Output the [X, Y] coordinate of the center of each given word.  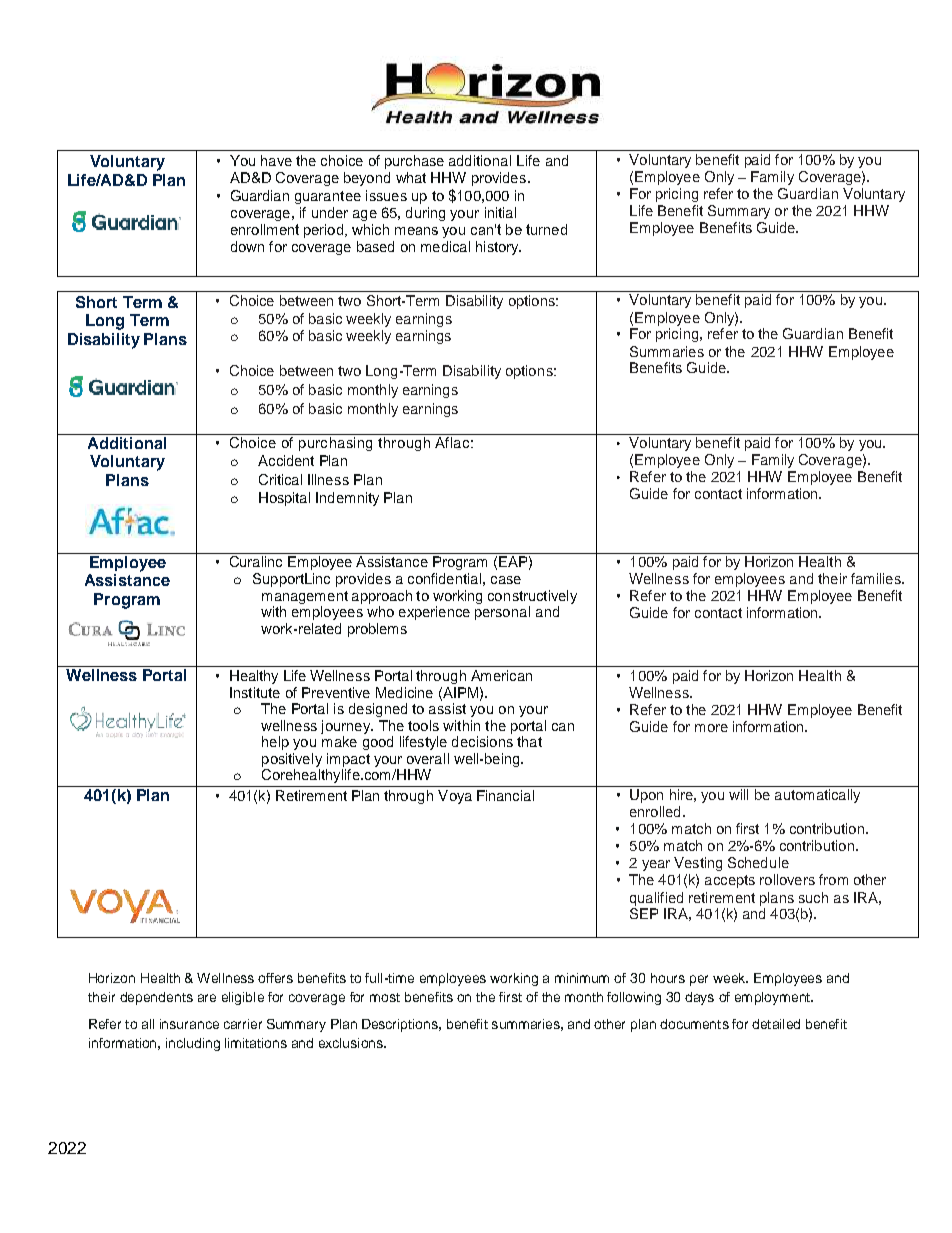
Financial [505, 795]
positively [292, 760]
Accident [286, 460]
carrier [243, 1024]
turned [546, 229]
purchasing [335, 444]
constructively [532, 598]
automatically [817, 796]
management [305, 599]
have [276, 160]
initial [500, 212]
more [711, 728]
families [877, 578]
